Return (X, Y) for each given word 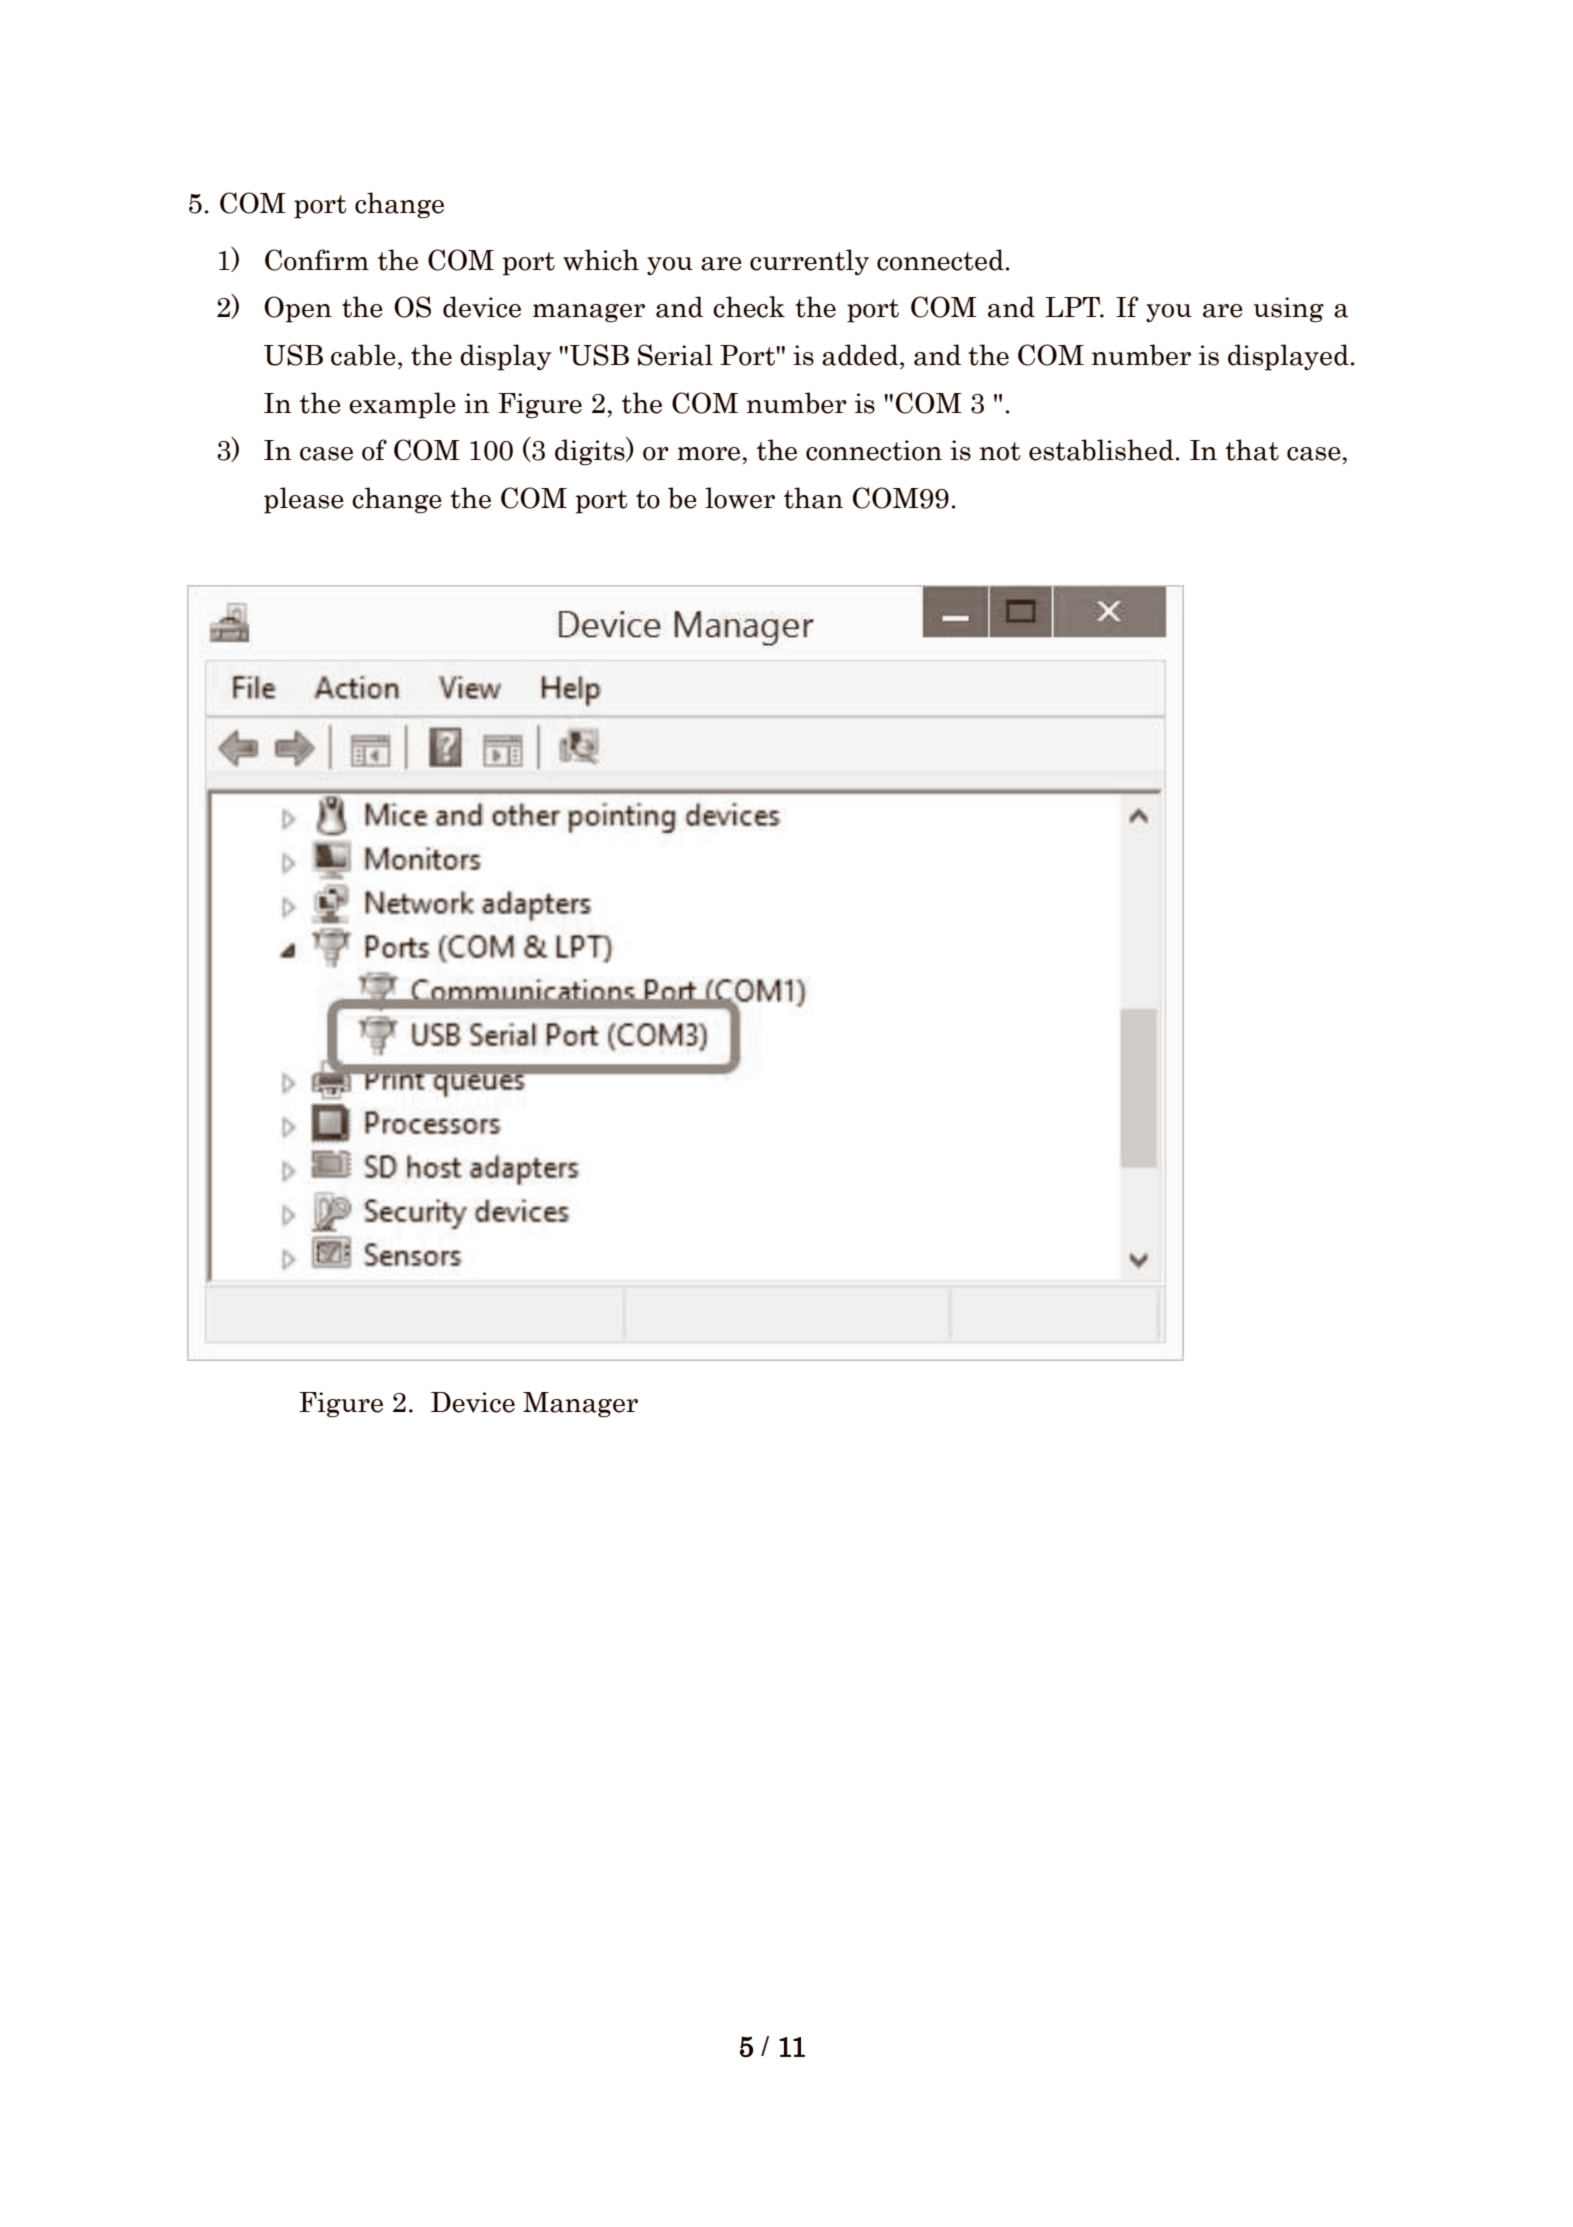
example (402, 405)
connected (940, 260)
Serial (675, 355)
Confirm (317, 260)
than (813, 498)
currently (809, 262)
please (304, 500)
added (861, 355)
